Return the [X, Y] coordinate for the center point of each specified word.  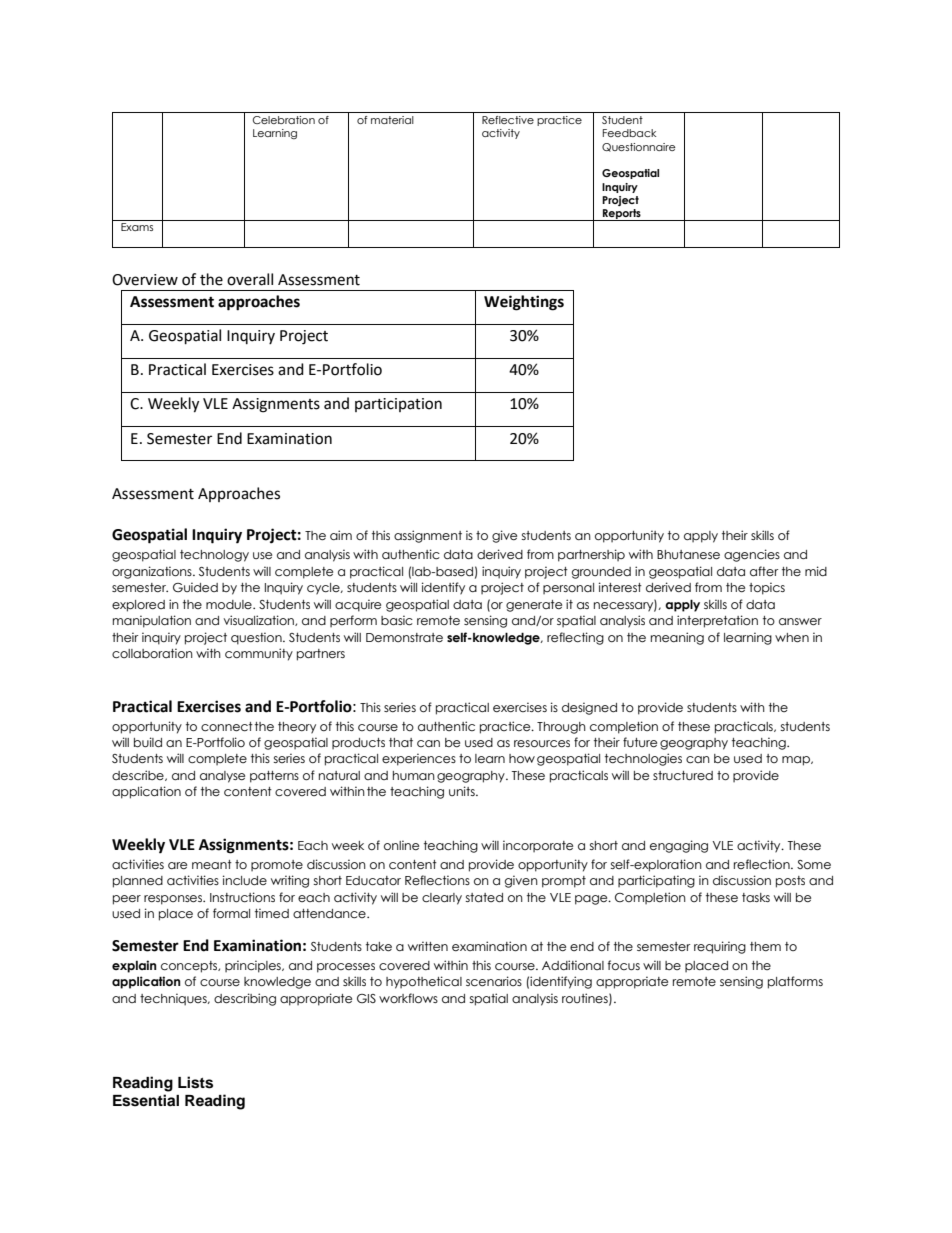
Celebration [284, 120]
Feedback [629, 133]
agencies [752, 555]
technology [214, 556]
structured [683, 776]
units [463, 791]
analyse [222, 777]
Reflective [508, 120]
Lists [195, 1082]
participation [398, 405]
